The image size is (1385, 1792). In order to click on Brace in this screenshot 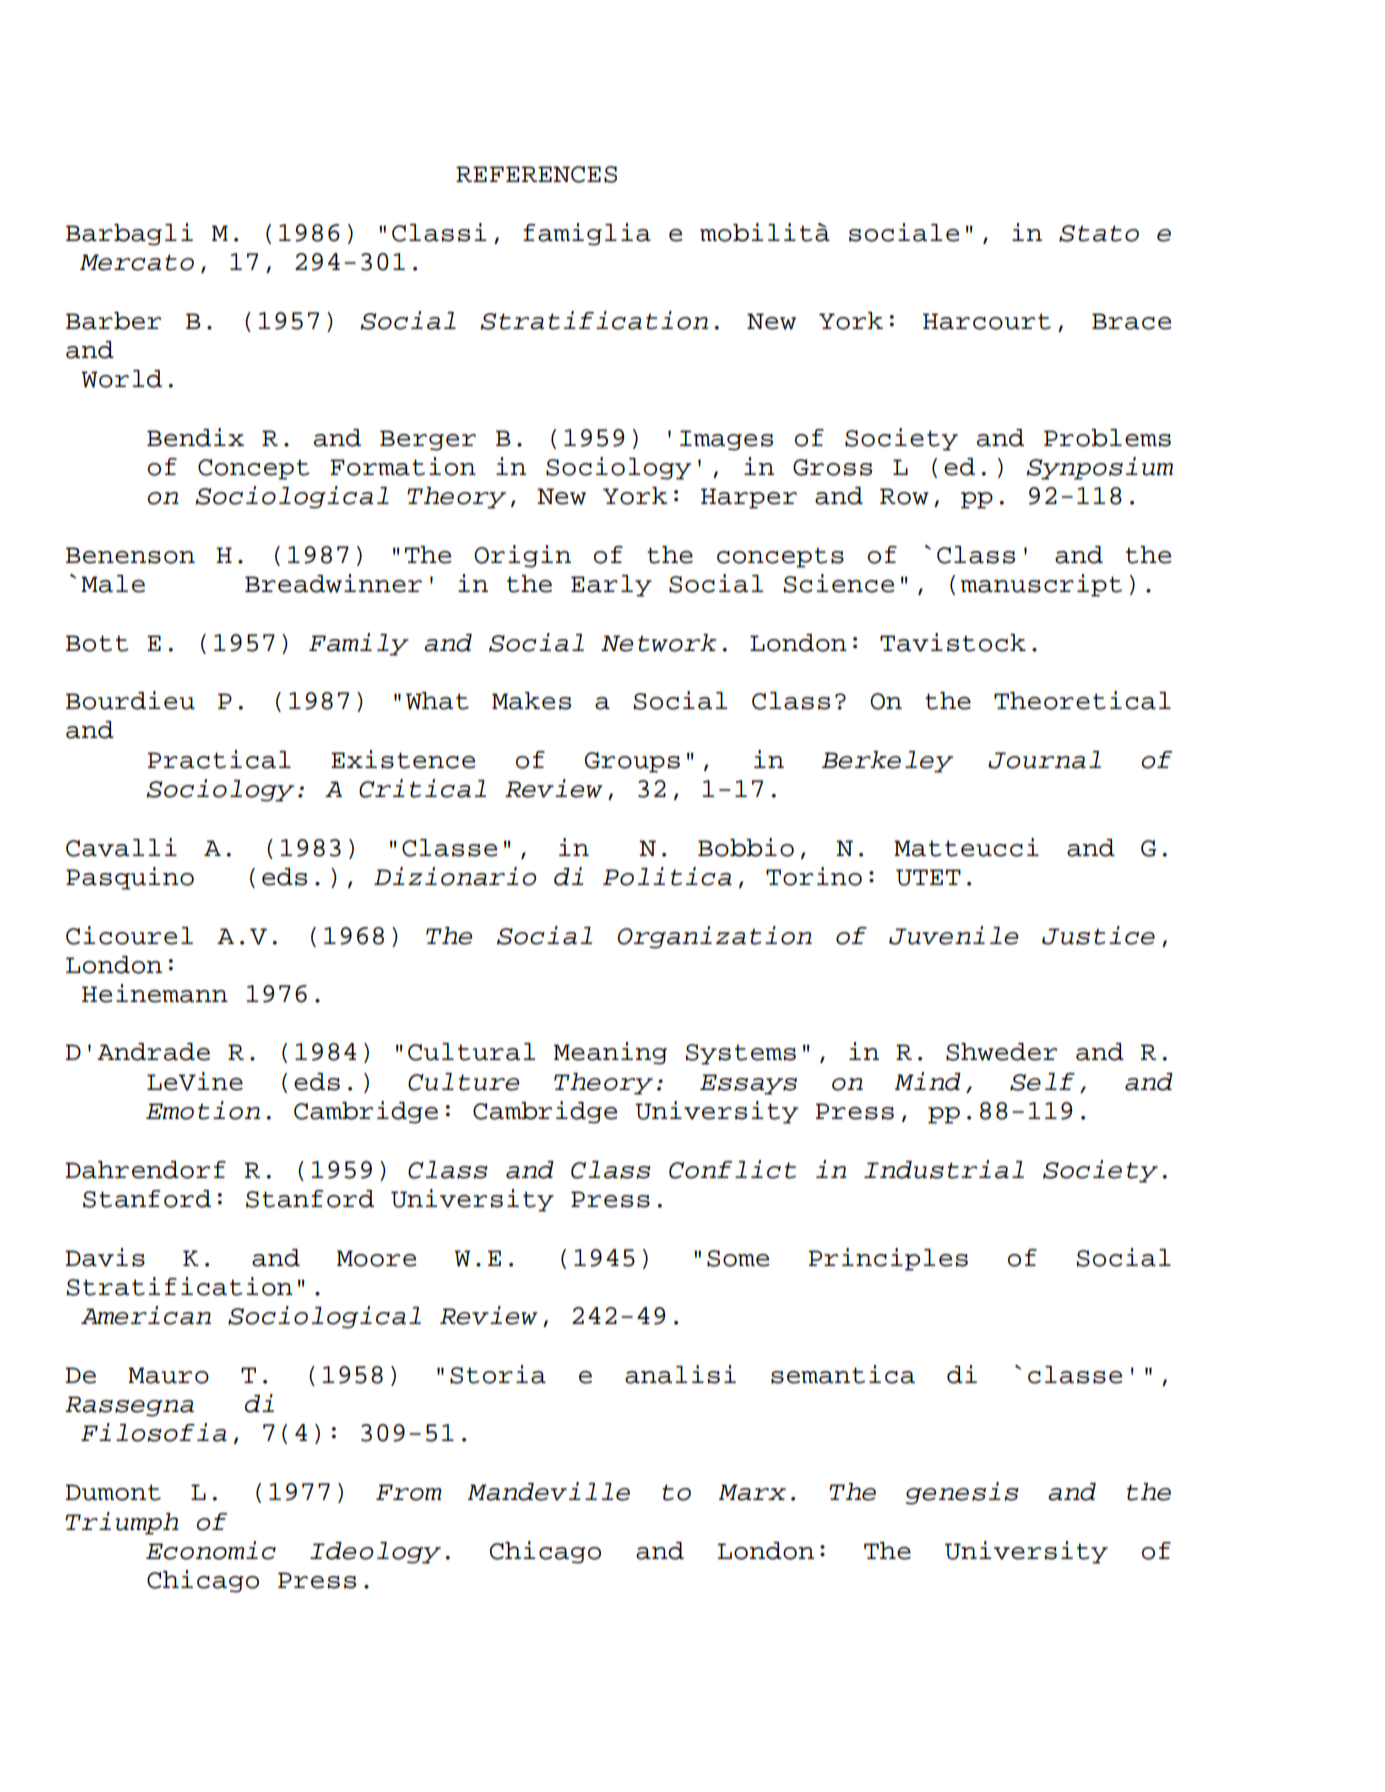, I will do `click(1131, 321)`.
